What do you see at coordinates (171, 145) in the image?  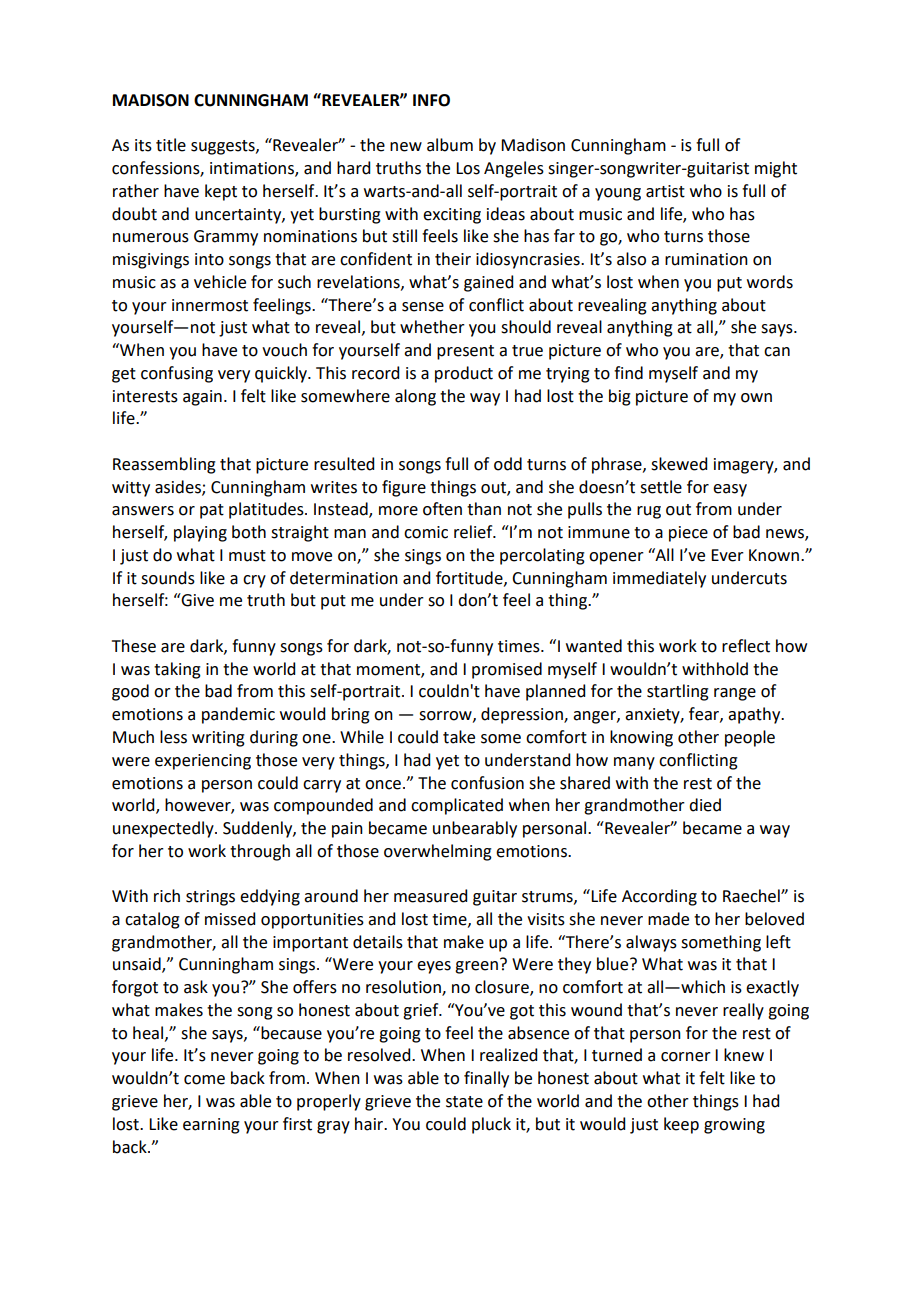 I see `title` at bounding box center [171, 145].
